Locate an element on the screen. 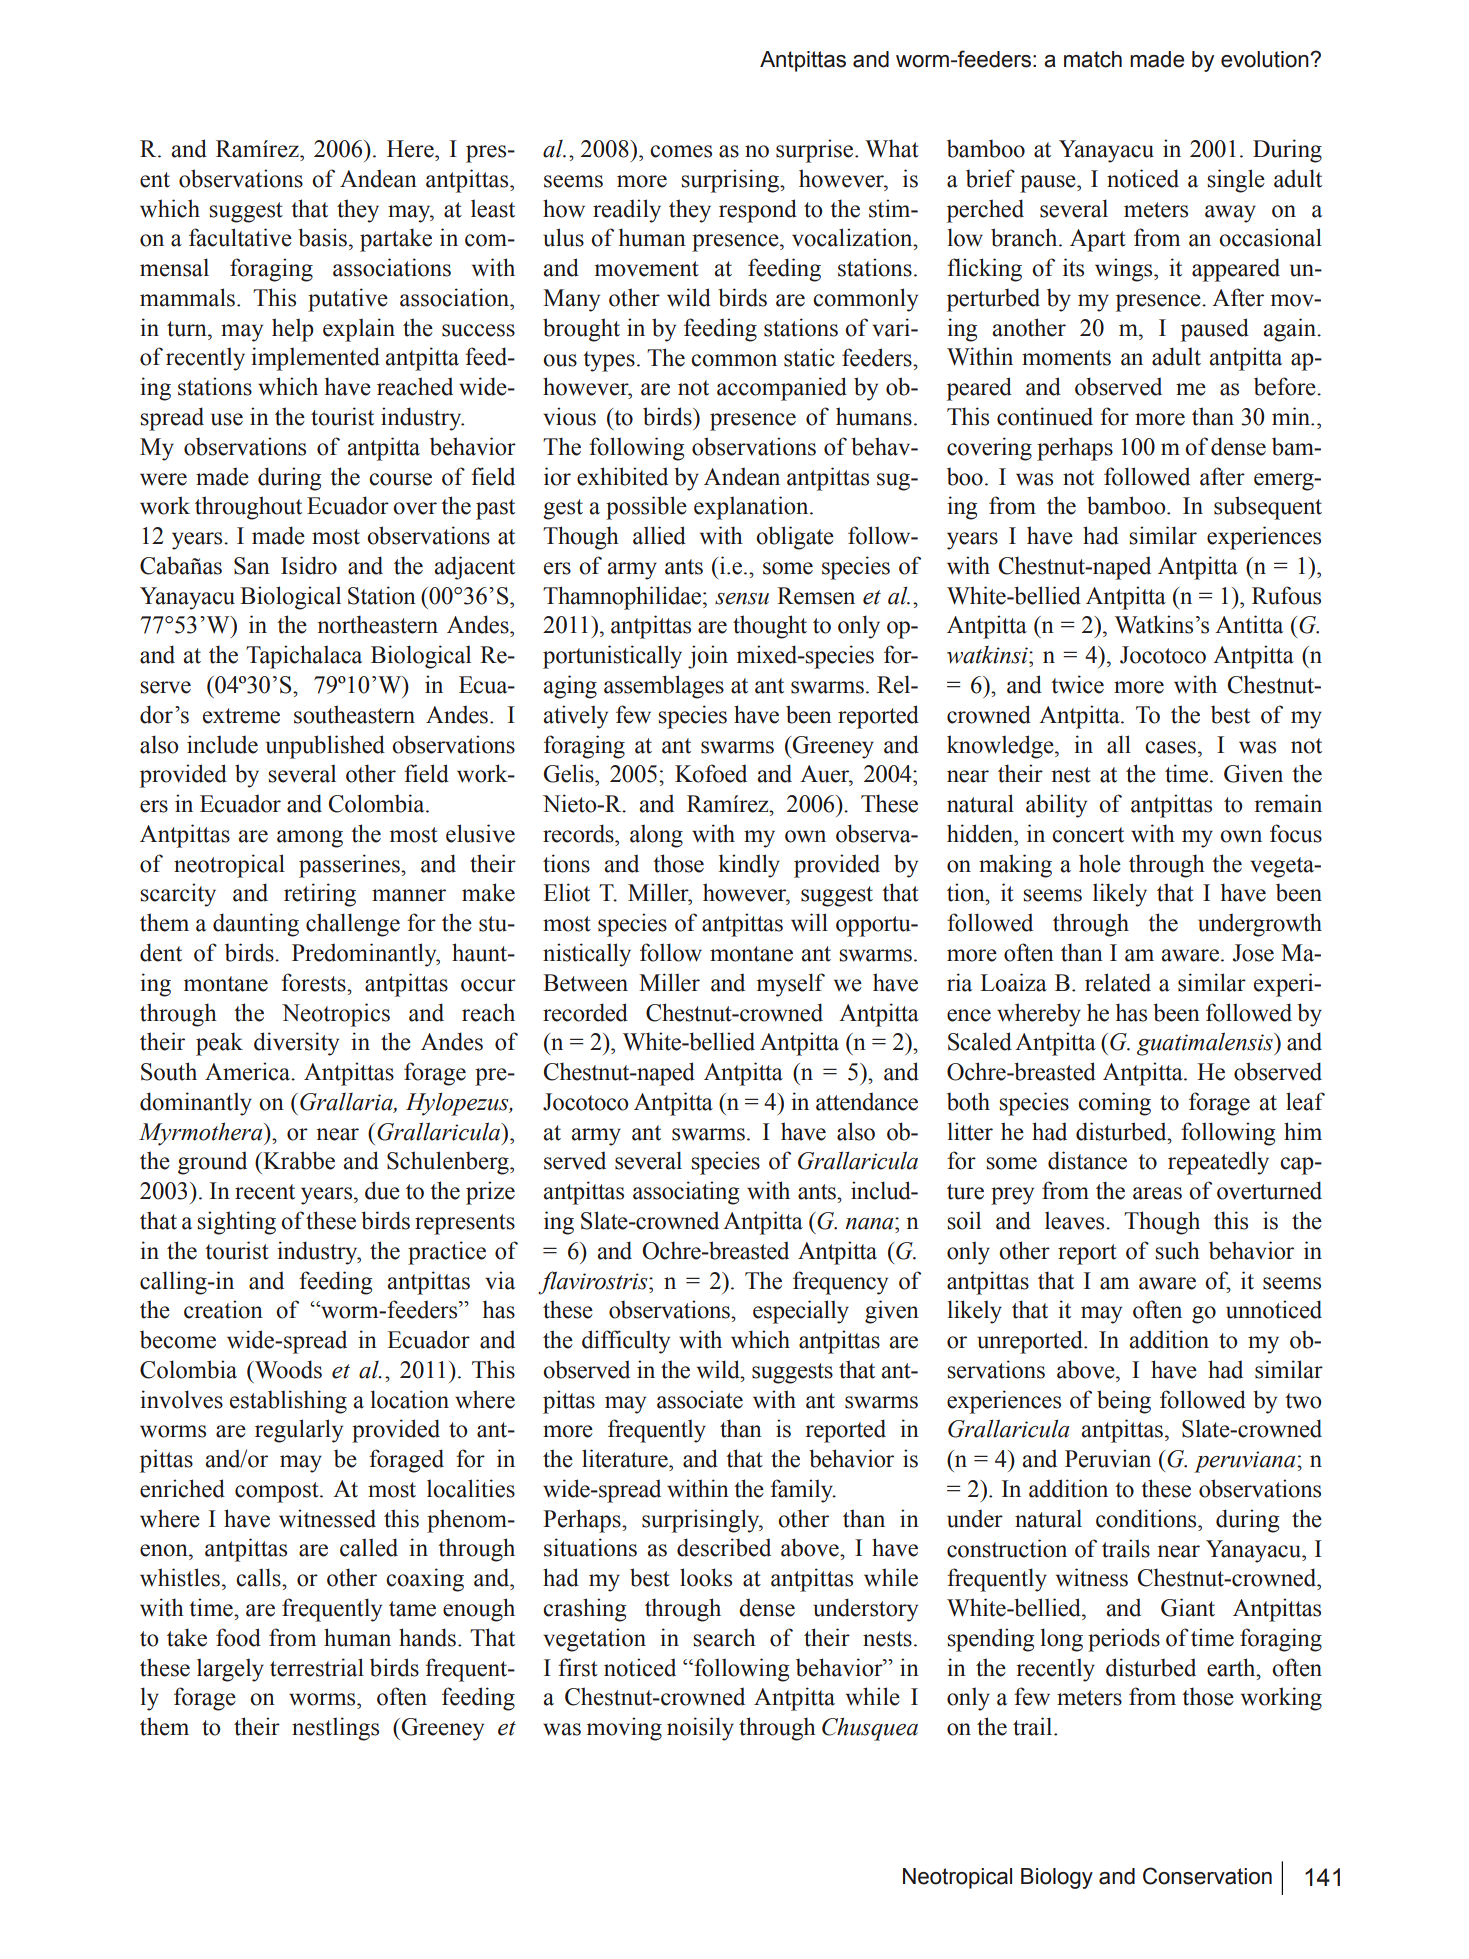 Image resolution: width=1469 pixels, height=1959 pixels. associate is located at coordinates (700, 1399).
